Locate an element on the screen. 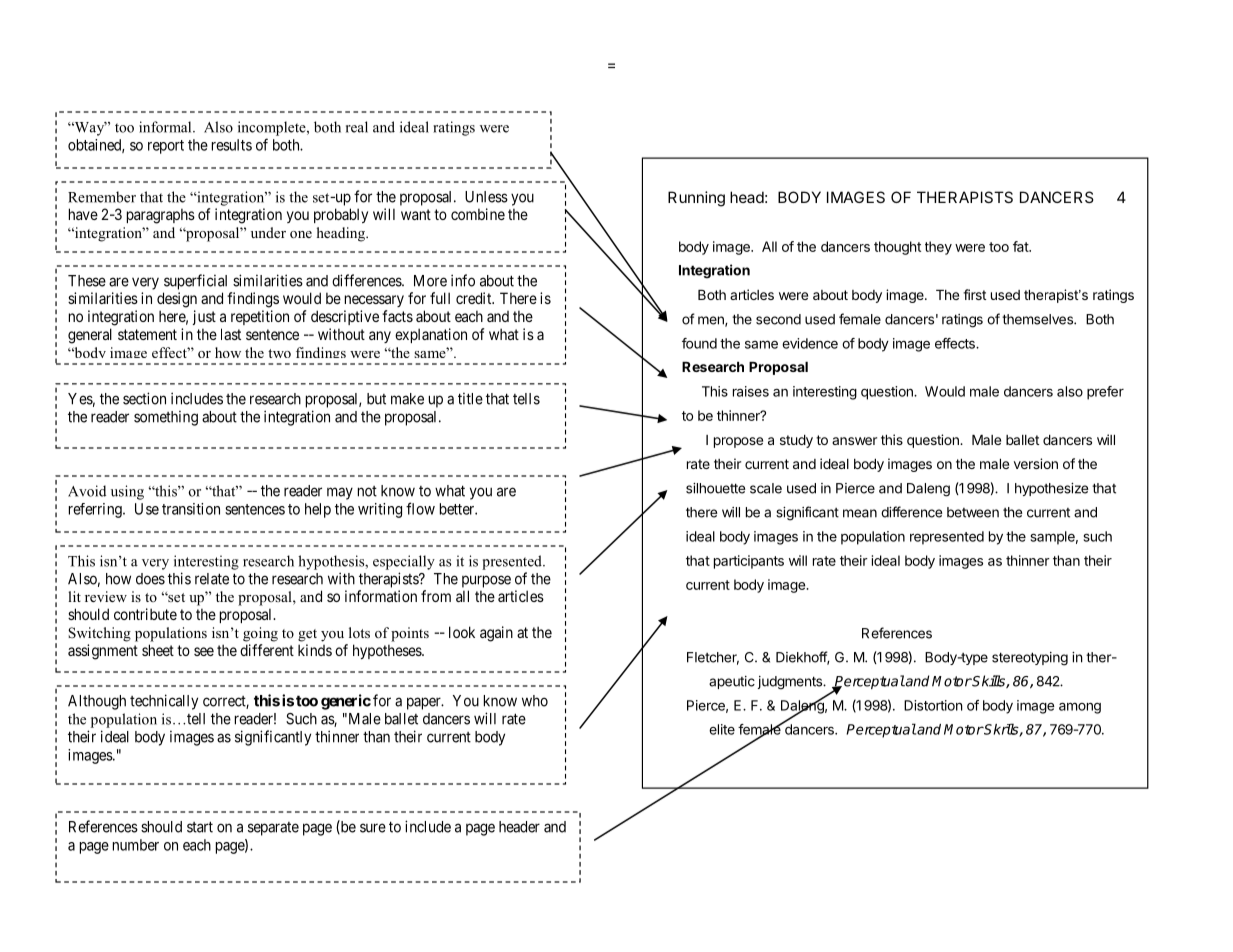 This screenshot has width=1233, height=952. results is located at coordinates (232, 145).
